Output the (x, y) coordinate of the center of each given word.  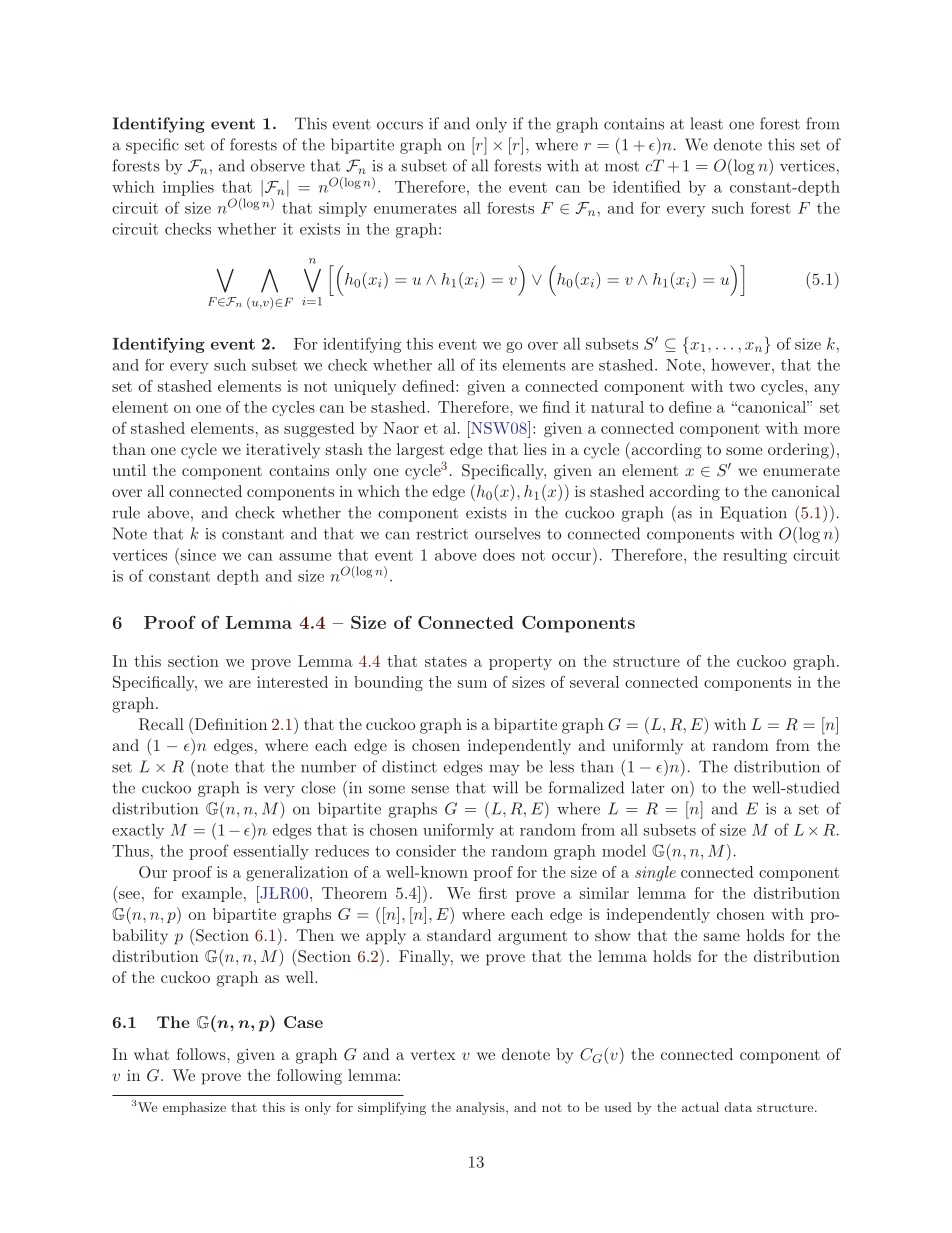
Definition (229, 723)
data (738, 1107)
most (622, 166)
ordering (798, 451)
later (648, 787)
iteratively (283, 451)
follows (202, 1054)
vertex (433, 1055)
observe (277, 165)
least (706, 123)
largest (420, 451)
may (504, 770)
